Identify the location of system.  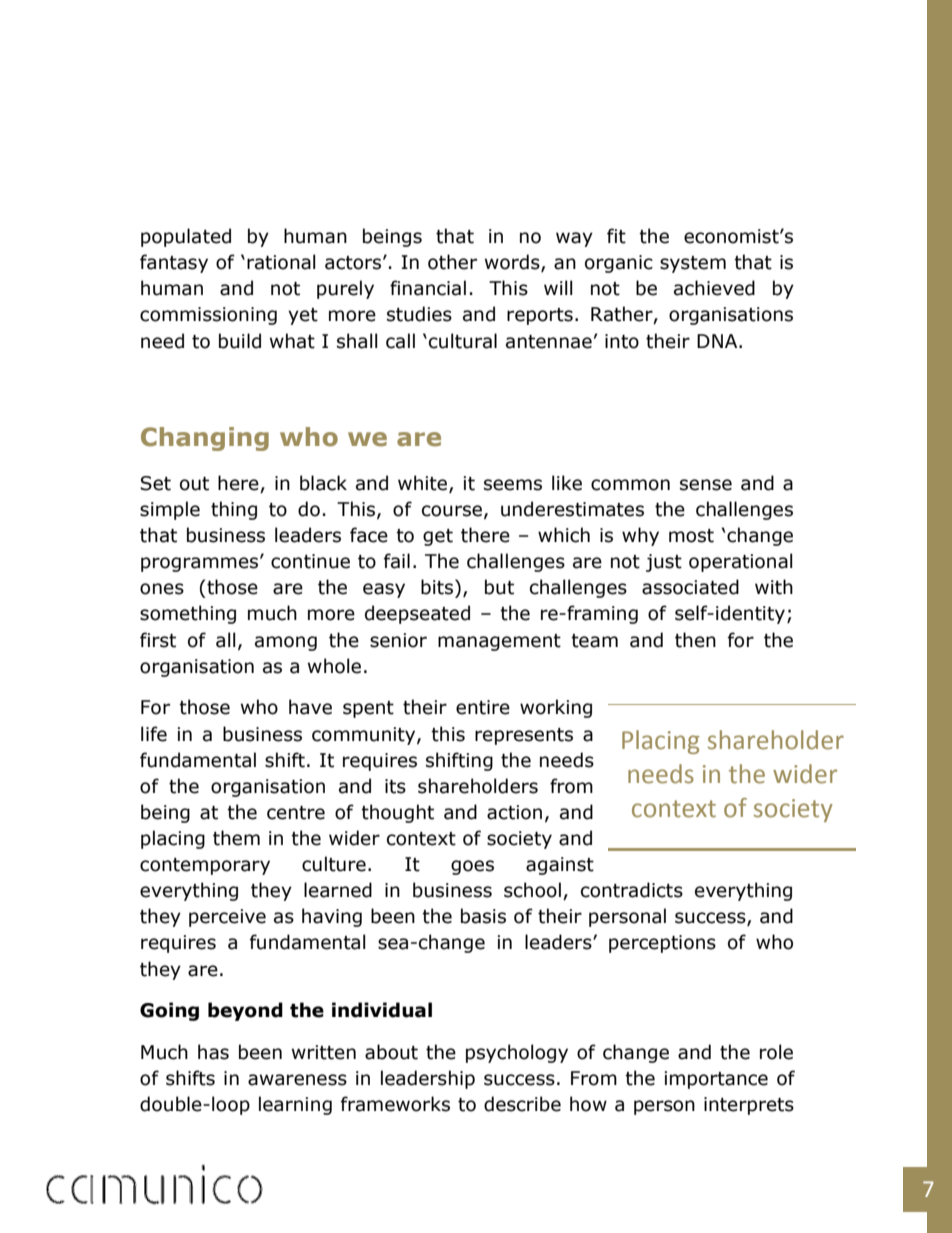
(693, 264).
